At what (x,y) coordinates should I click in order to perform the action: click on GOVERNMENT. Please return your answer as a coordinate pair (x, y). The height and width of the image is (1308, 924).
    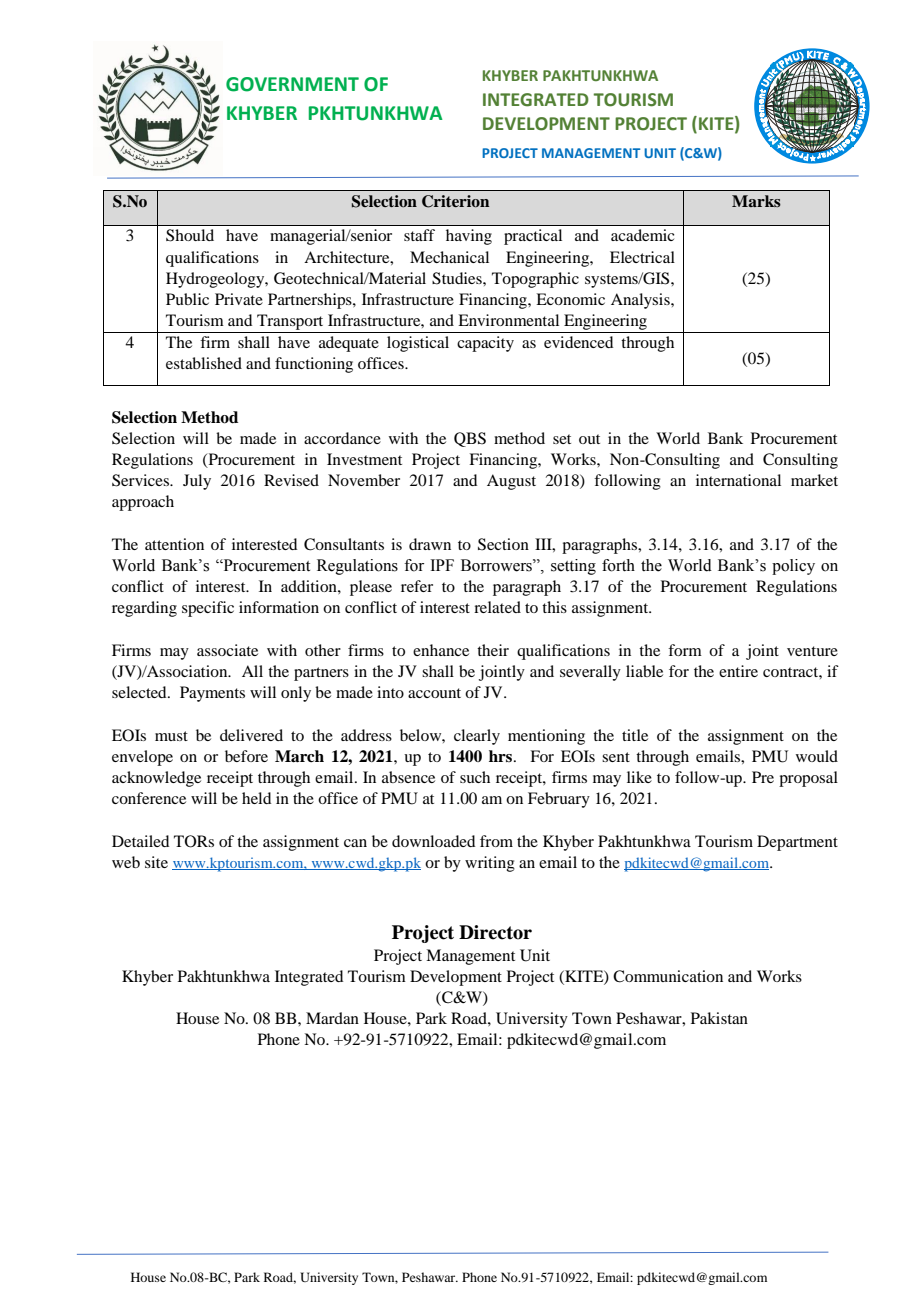
    Looking at the image, I should click on (292, 84).
